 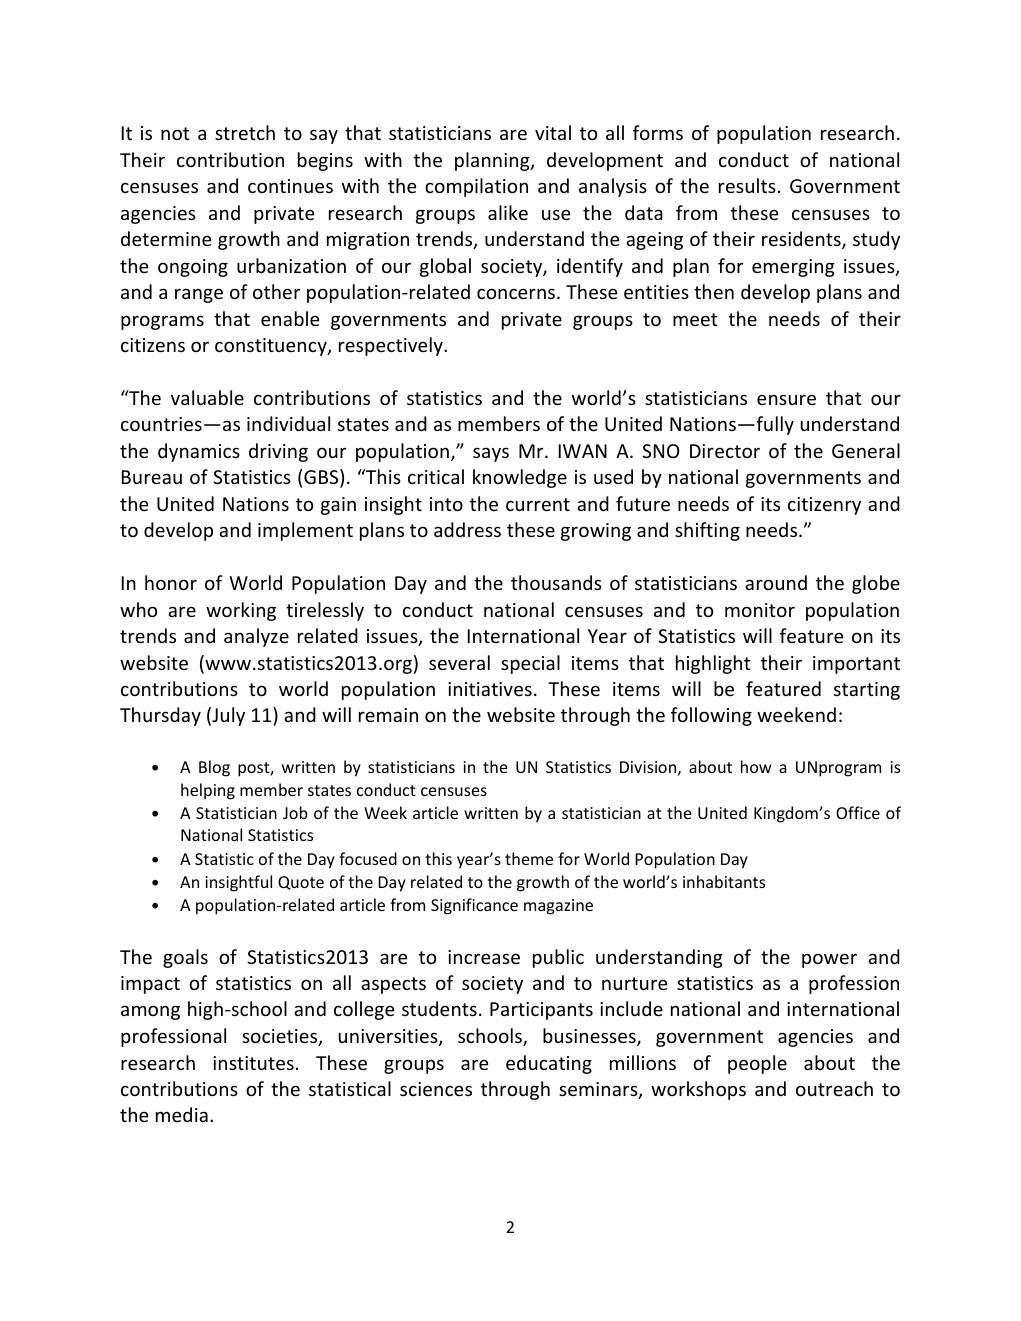 What do you see at coordinates (760, 610) in the screenshot?
I see `monitor` at bounding box center [760, 610].
